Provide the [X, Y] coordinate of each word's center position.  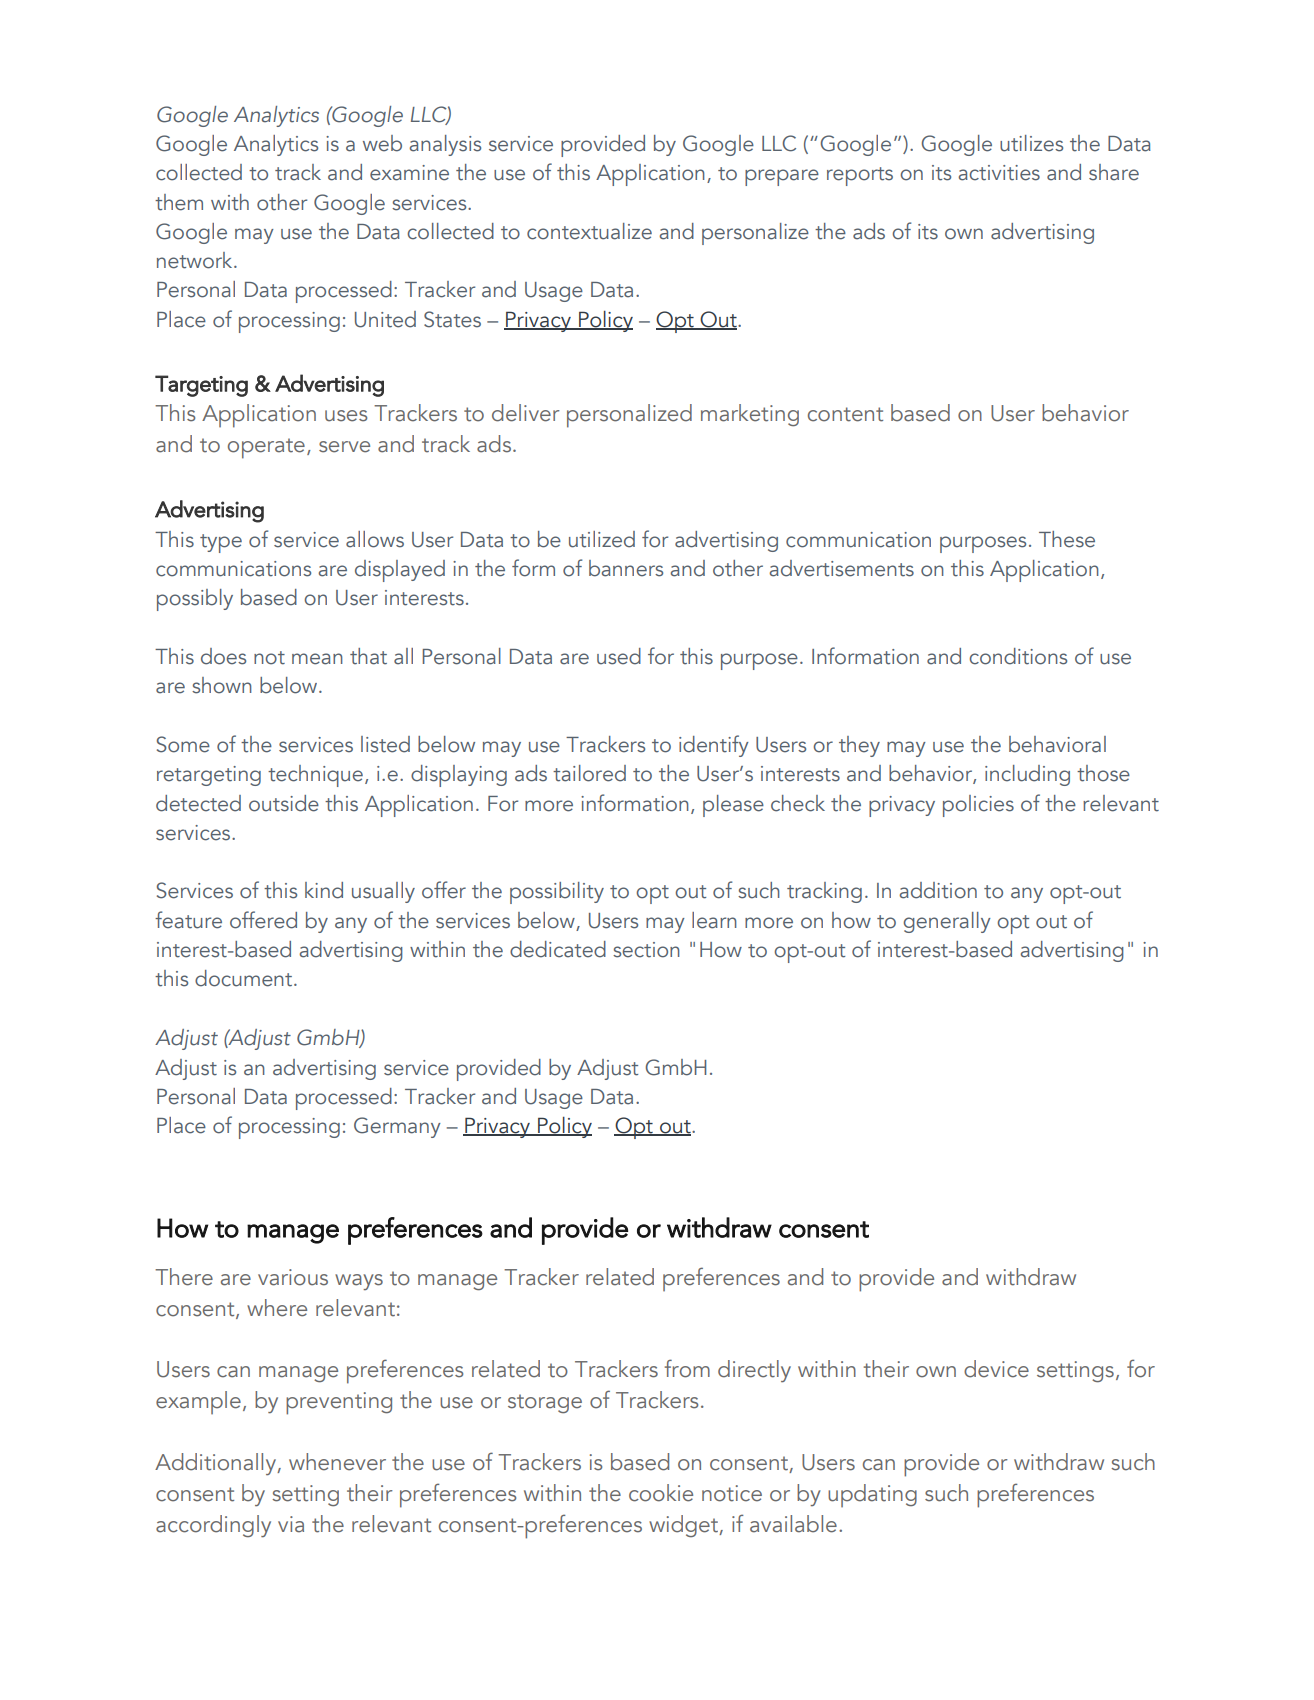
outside [284, 803]
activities [999, 173]
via [291, 1524]
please [733, 806]
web [382, 143]
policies [978, 806]
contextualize [589, 231]
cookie [661, 1493]
